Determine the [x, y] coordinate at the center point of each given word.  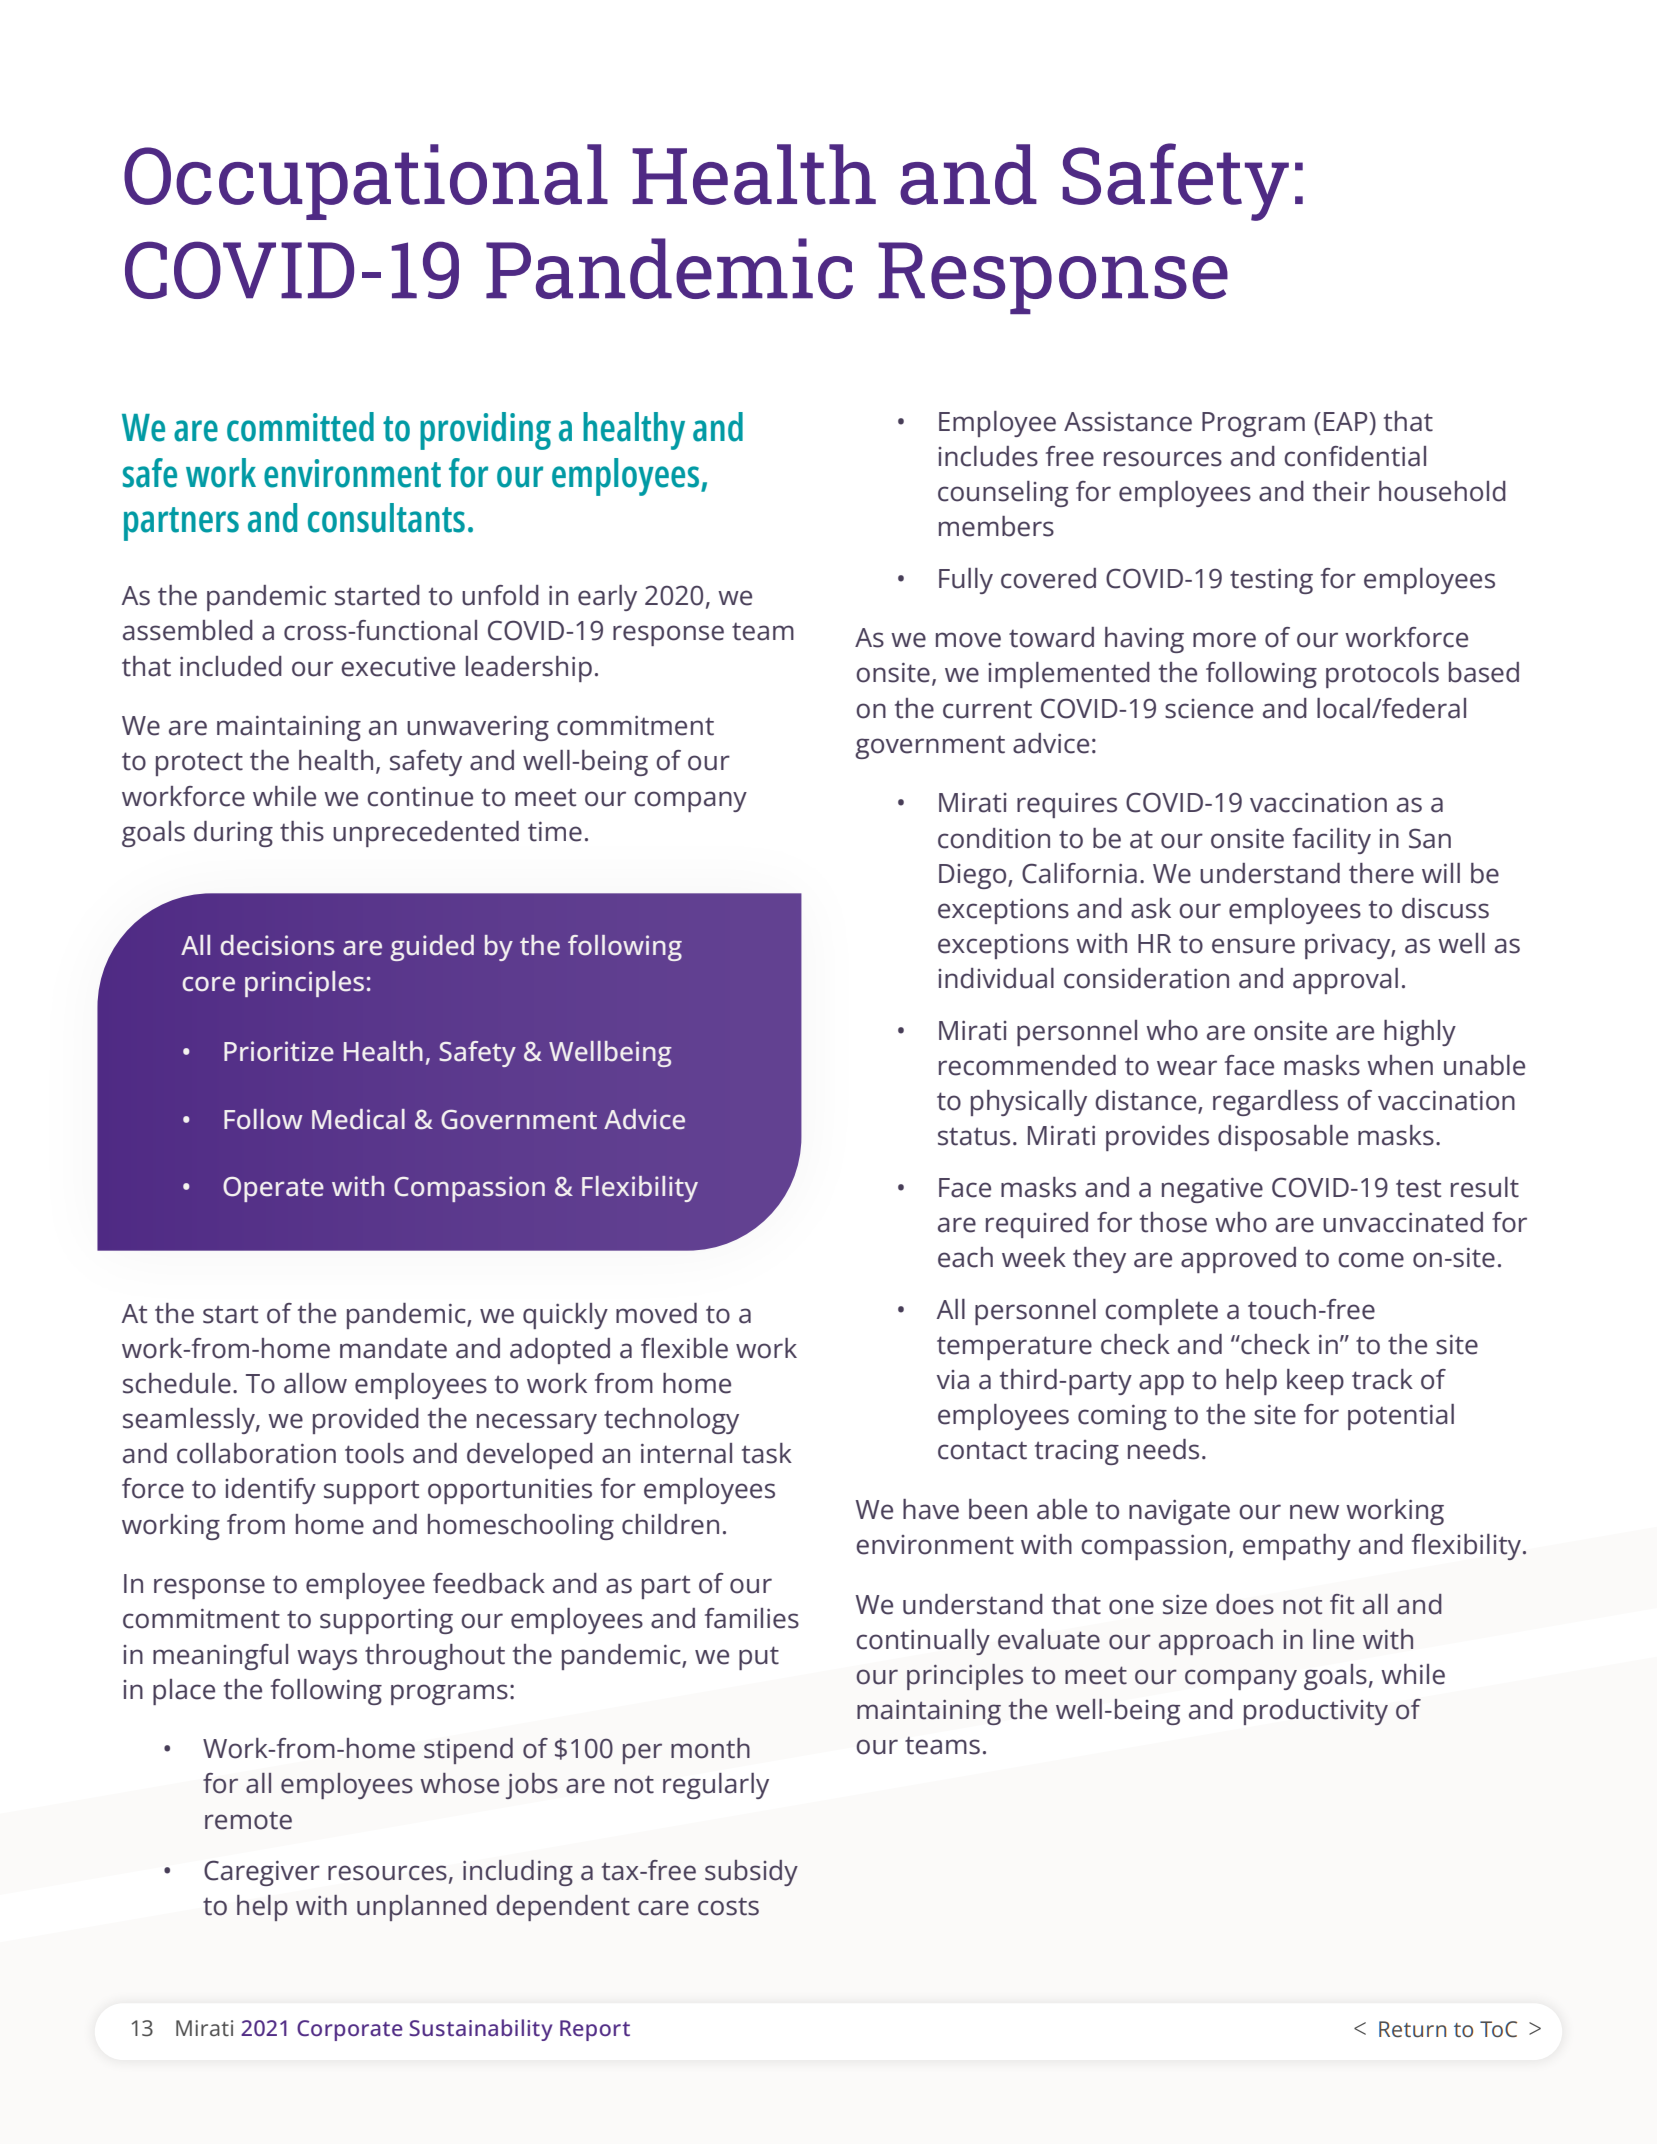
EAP [1347, 421]
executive [398, 667]
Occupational [366, 182]
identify [270, 1491]
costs [728, 1907]
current [987, 709]
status [974, 1136]
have [931, 1509]
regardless [1275, 1103]
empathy [1297, 1547]
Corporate [350, 2030]
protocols [1382, 675]
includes [988, 456]
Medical [358, 1119]
